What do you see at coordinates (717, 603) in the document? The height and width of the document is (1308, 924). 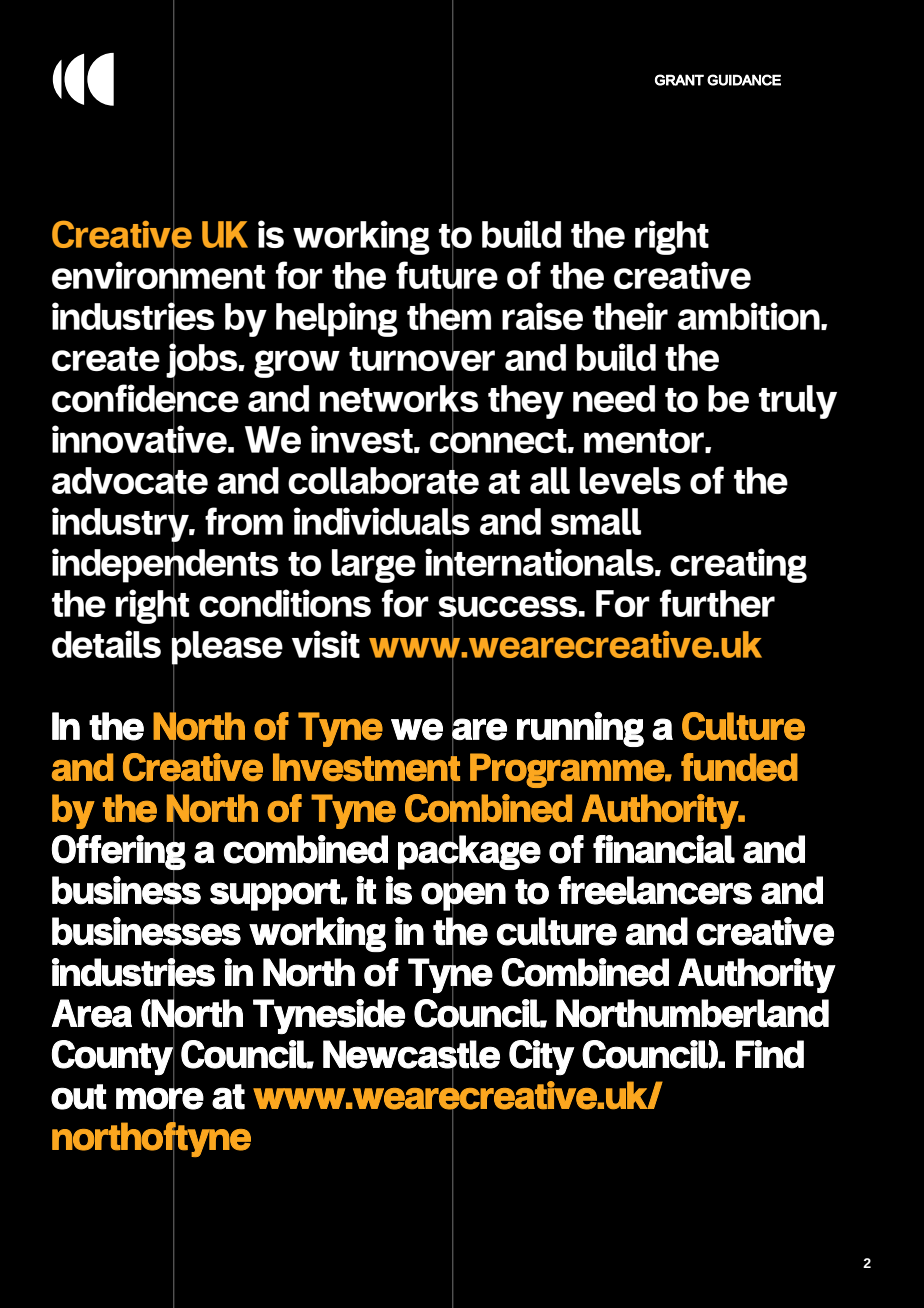 I see `further` at bounding box center [717, 603].
